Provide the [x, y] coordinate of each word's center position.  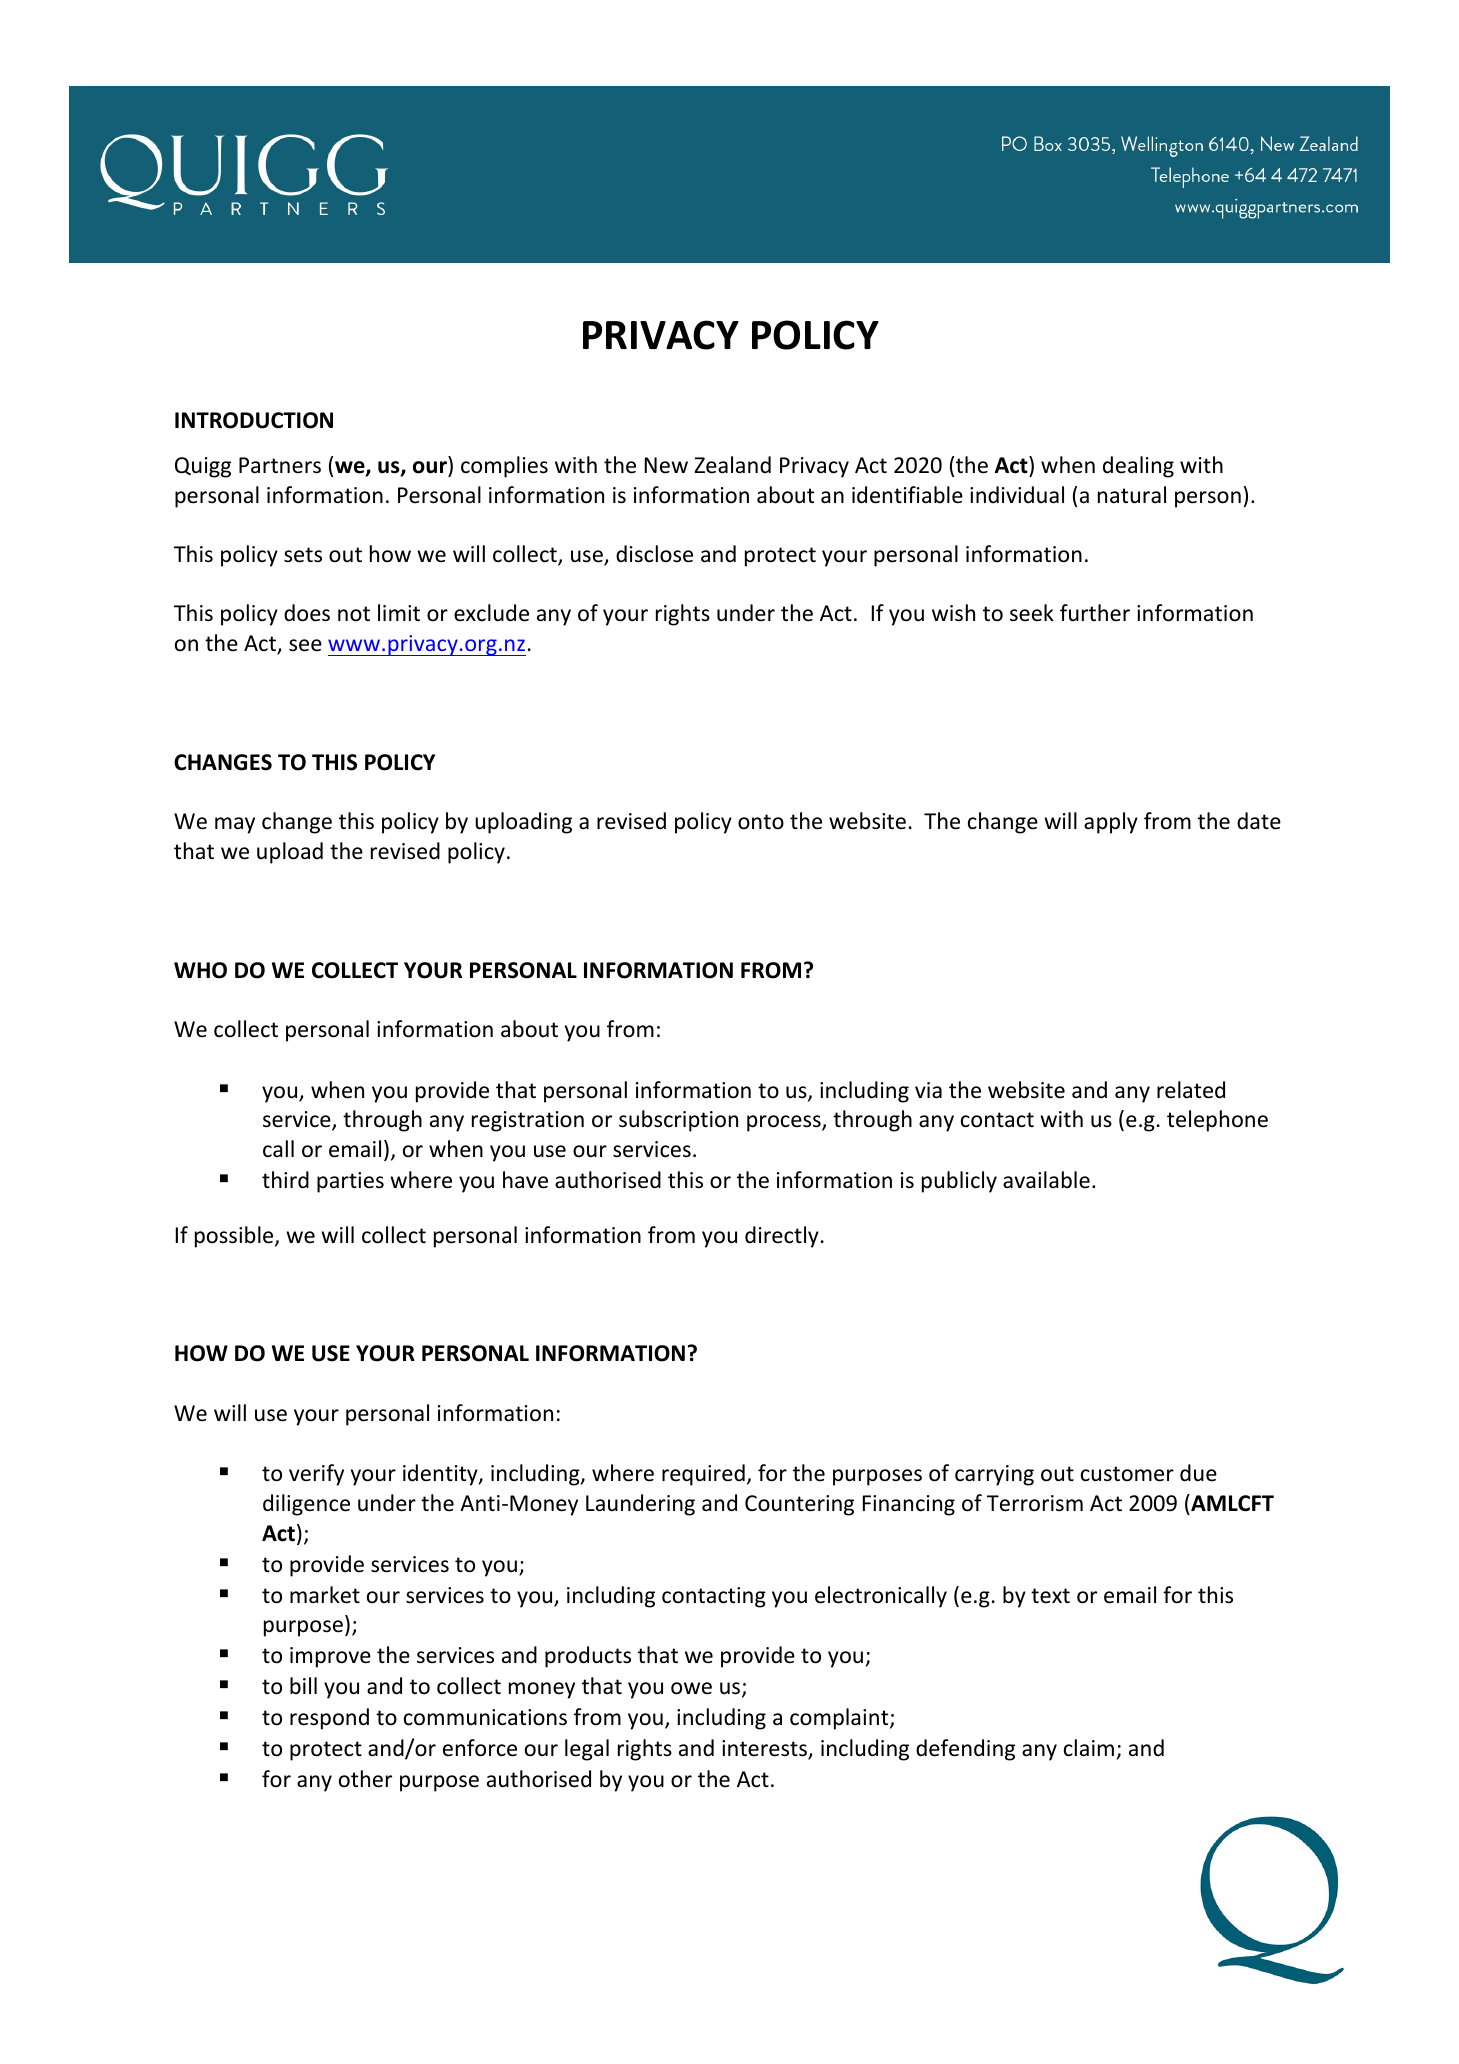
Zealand [732, 465]
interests [766, 1749]
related [1191, 1090]
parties [350, 1182]
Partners [280, 465]
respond [329, 1719]
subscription [678, 1121]
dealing [1138, 467]
